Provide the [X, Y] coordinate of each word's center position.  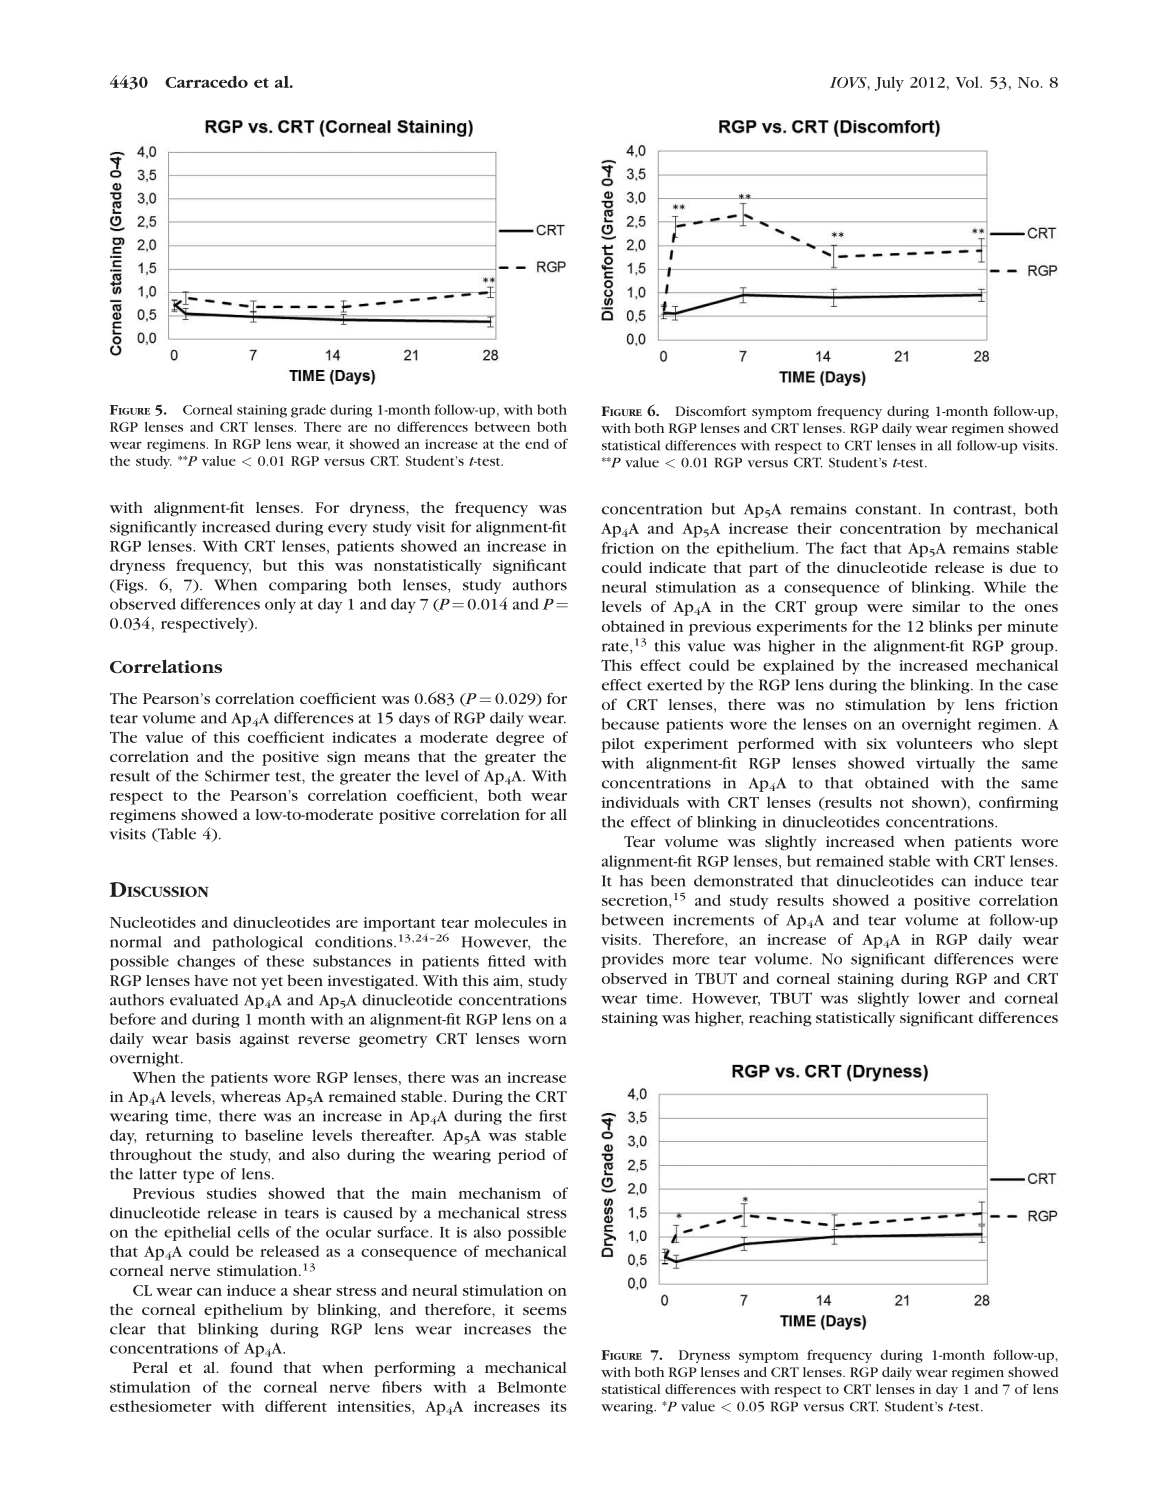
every [348, 530]
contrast [983, 511]
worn [547, 1040]
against [264, 1040]
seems [545, 1311]
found [251, 1367]
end [537, 444]
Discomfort [710, 411]
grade [308, 411]
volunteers [934, 743]
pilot [617, 745]
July [889, 84]
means [387, 758]
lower [939, 998]
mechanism [500, 1193]
